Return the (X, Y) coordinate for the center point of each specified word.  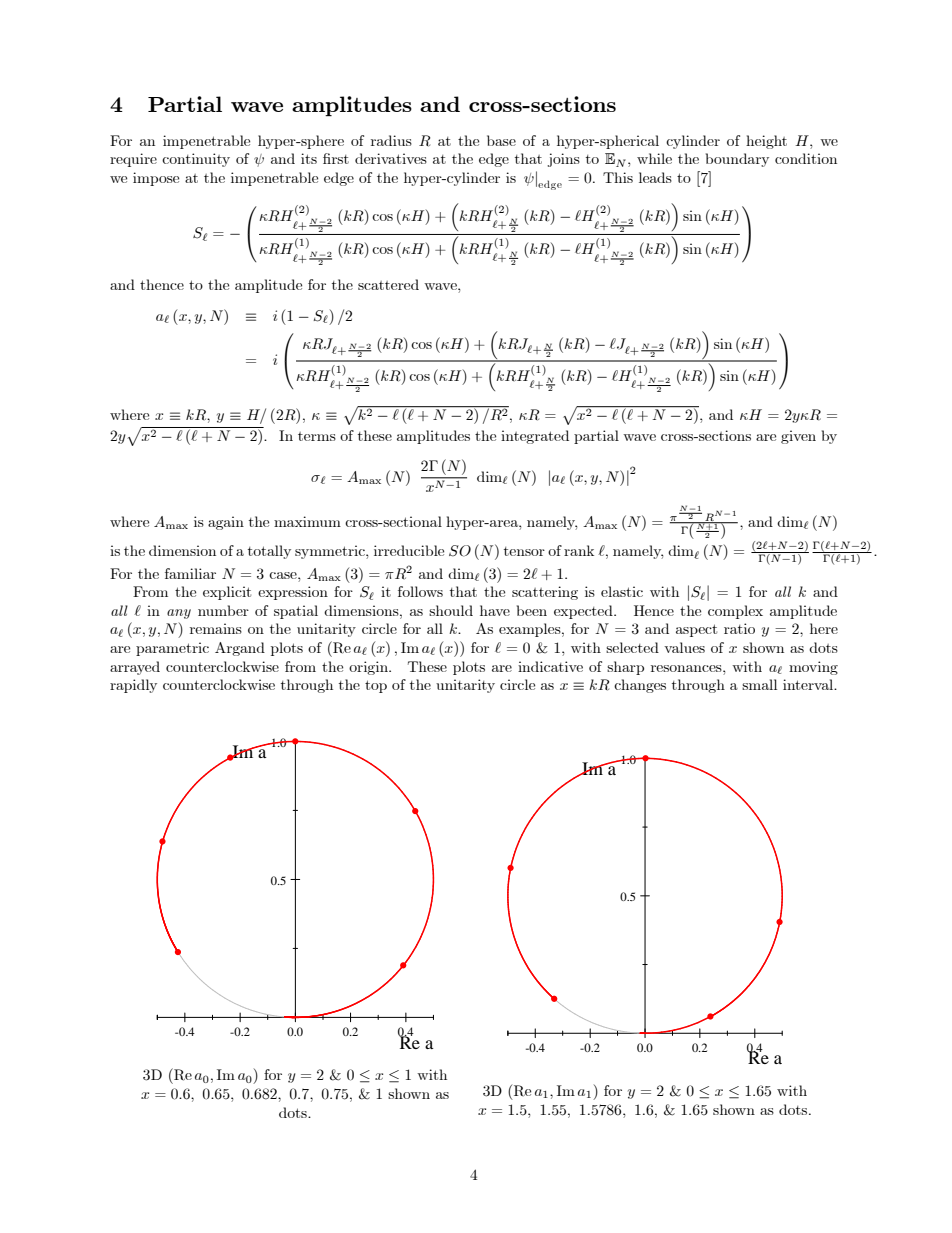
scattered (388, 284)
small (759, 684)
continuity (196, 160)
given (798, 437)
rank (579, 550)
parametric (172, 649)
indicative (550, 666)
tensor (524, 551)
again (226, 523)
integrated (535, 437)
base (501, 140)
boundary (737, 160)
